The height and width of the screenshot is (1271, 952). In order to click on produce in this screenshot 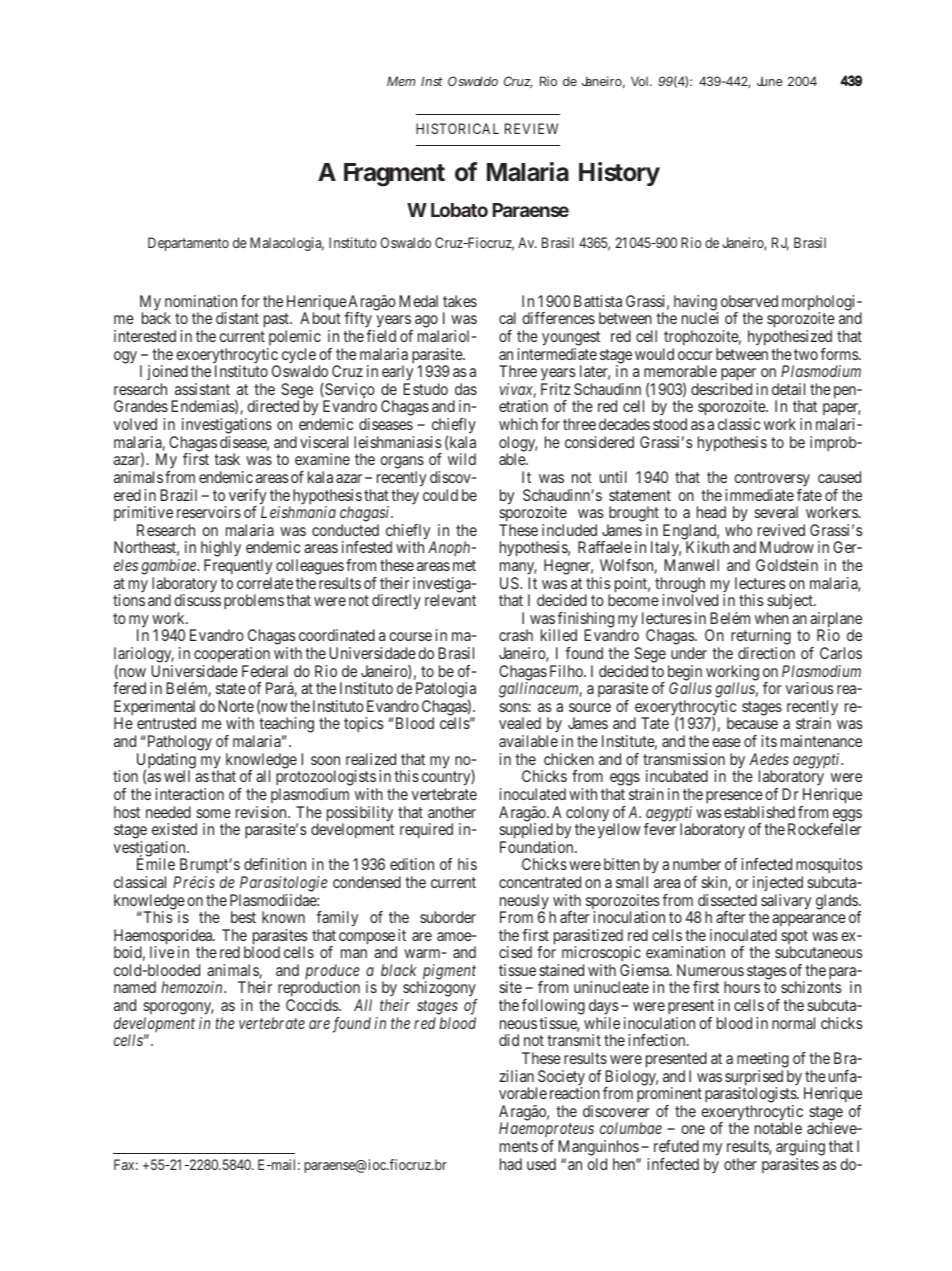, I will do `click(332, 973)`.
